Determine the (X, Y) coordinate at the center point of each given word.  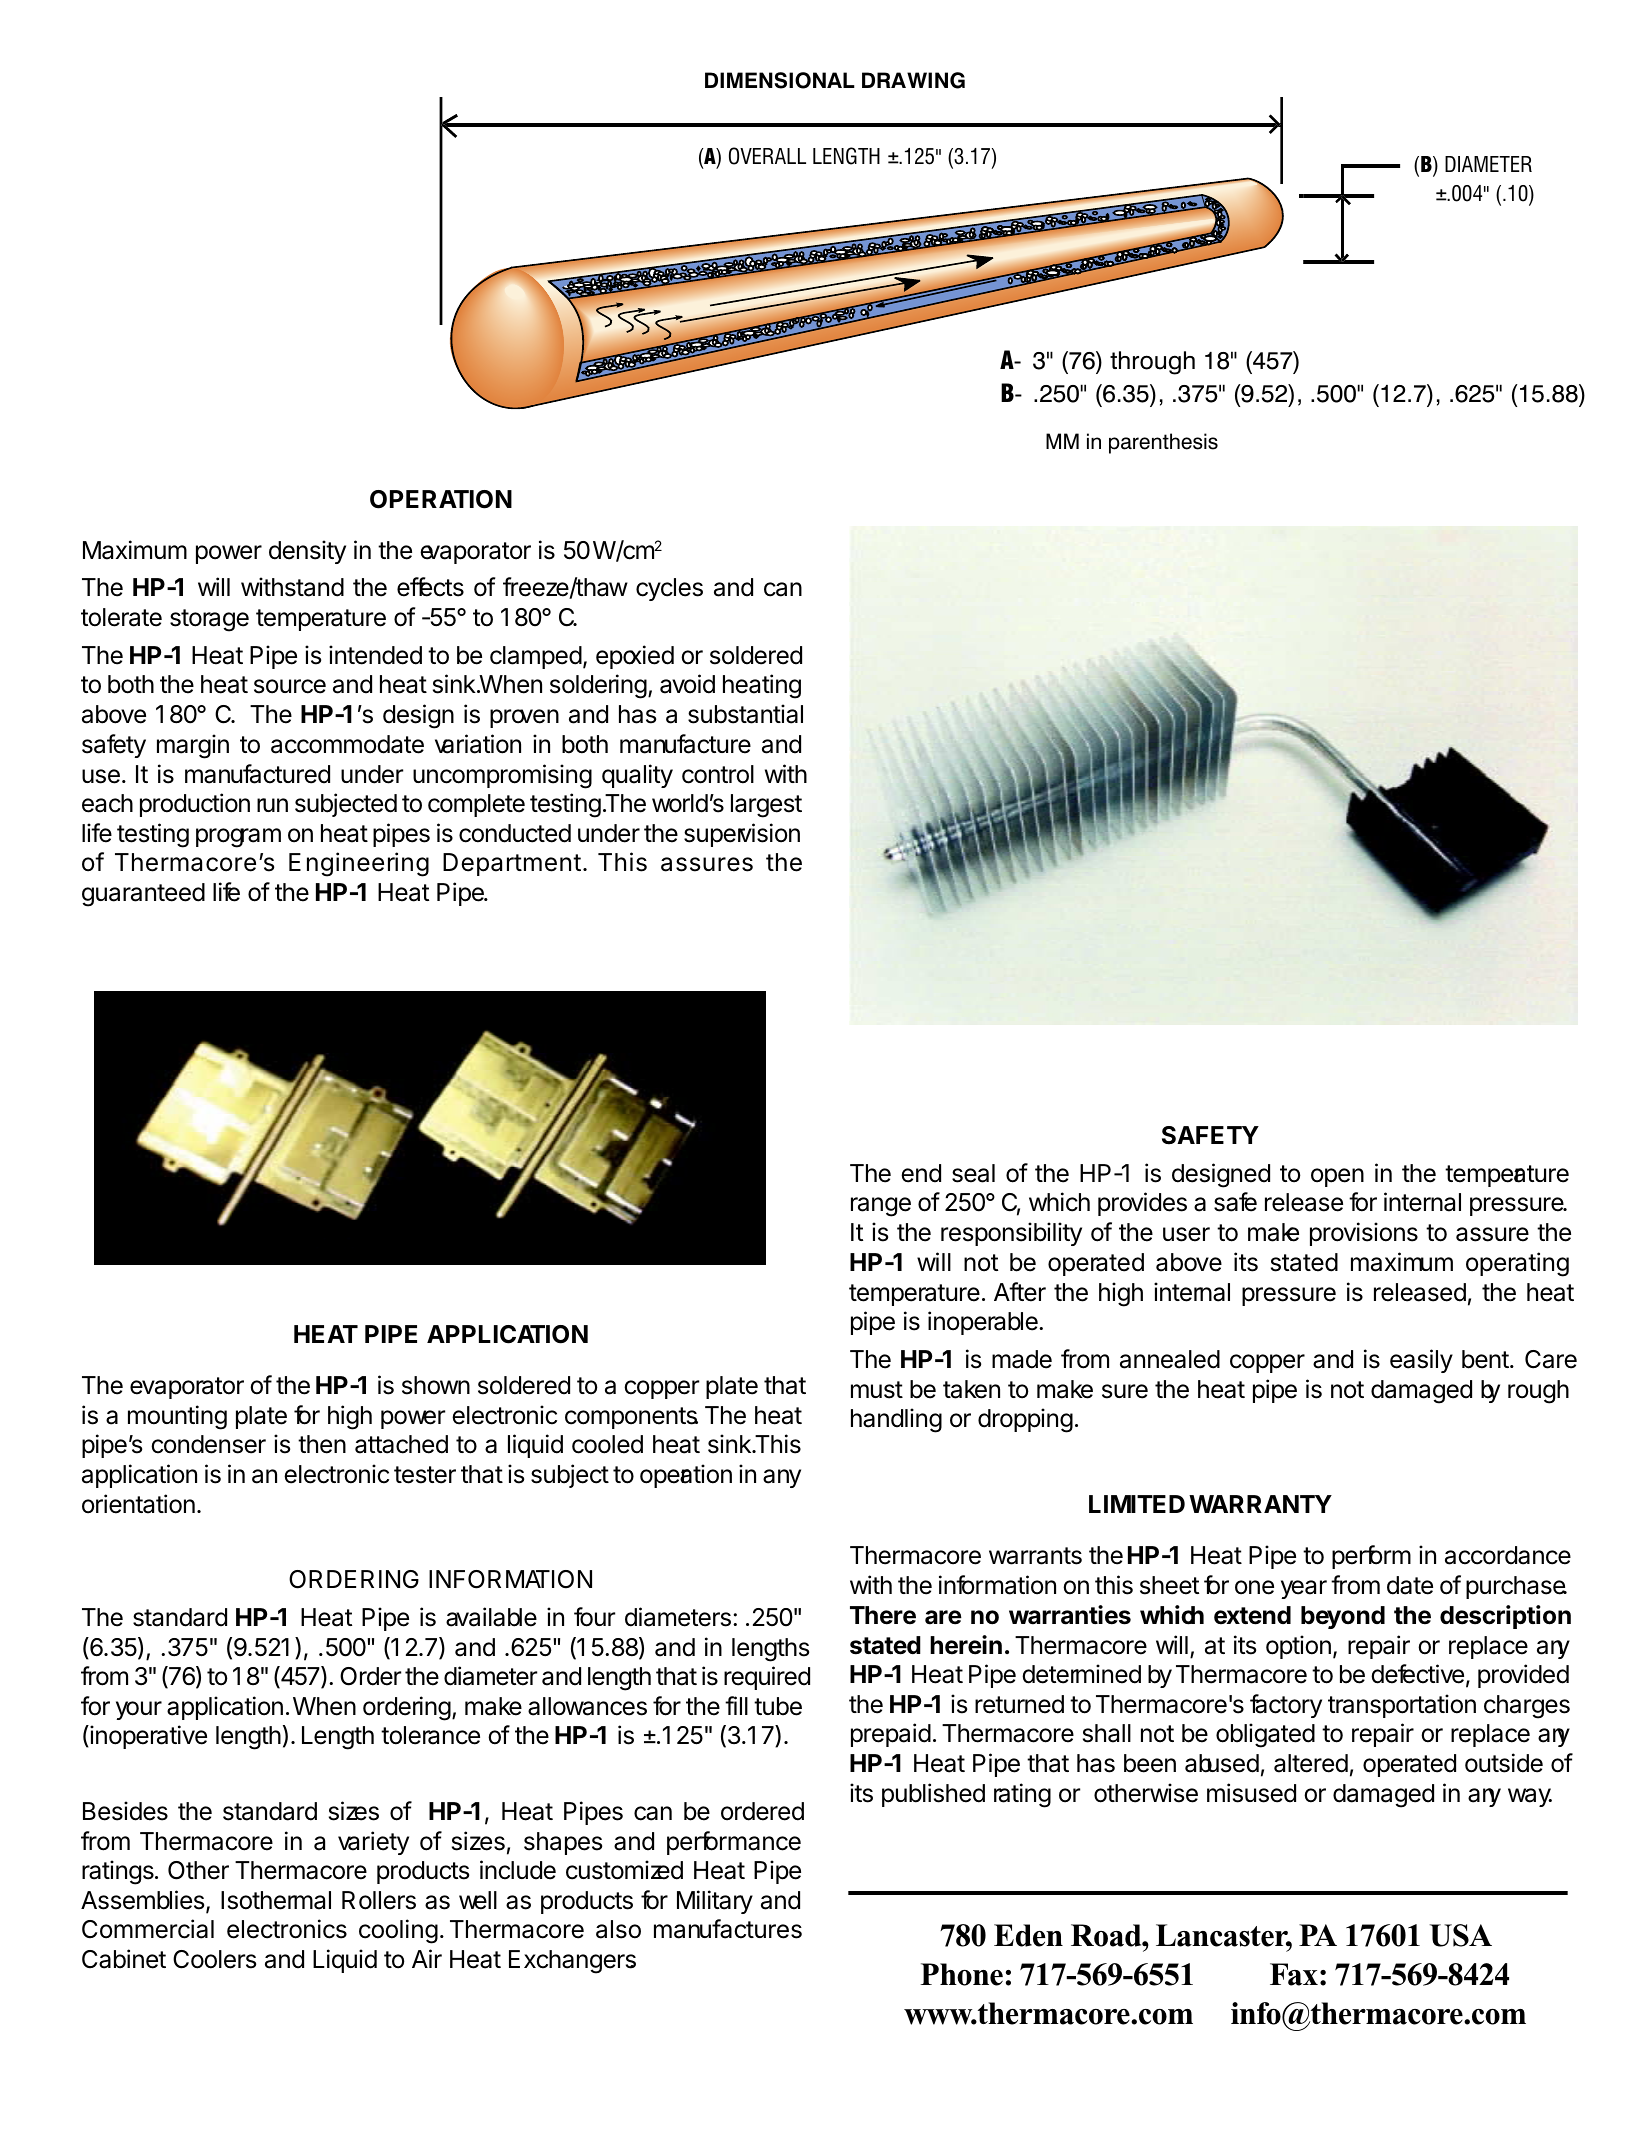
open (1337, 1177)
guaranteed (143, 895)
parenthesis (1163, 443)
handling (896, 1420)
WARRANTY (1260, 1504)
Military (715, 1902)
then (322, 1444)
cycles (669, 589)
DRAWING (913, 80)
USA (1461, 1935)
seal (973, 1173)
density (307, 552)
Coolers (214, 1959)
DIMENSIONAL (780, 80)
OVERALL (767, 156)
